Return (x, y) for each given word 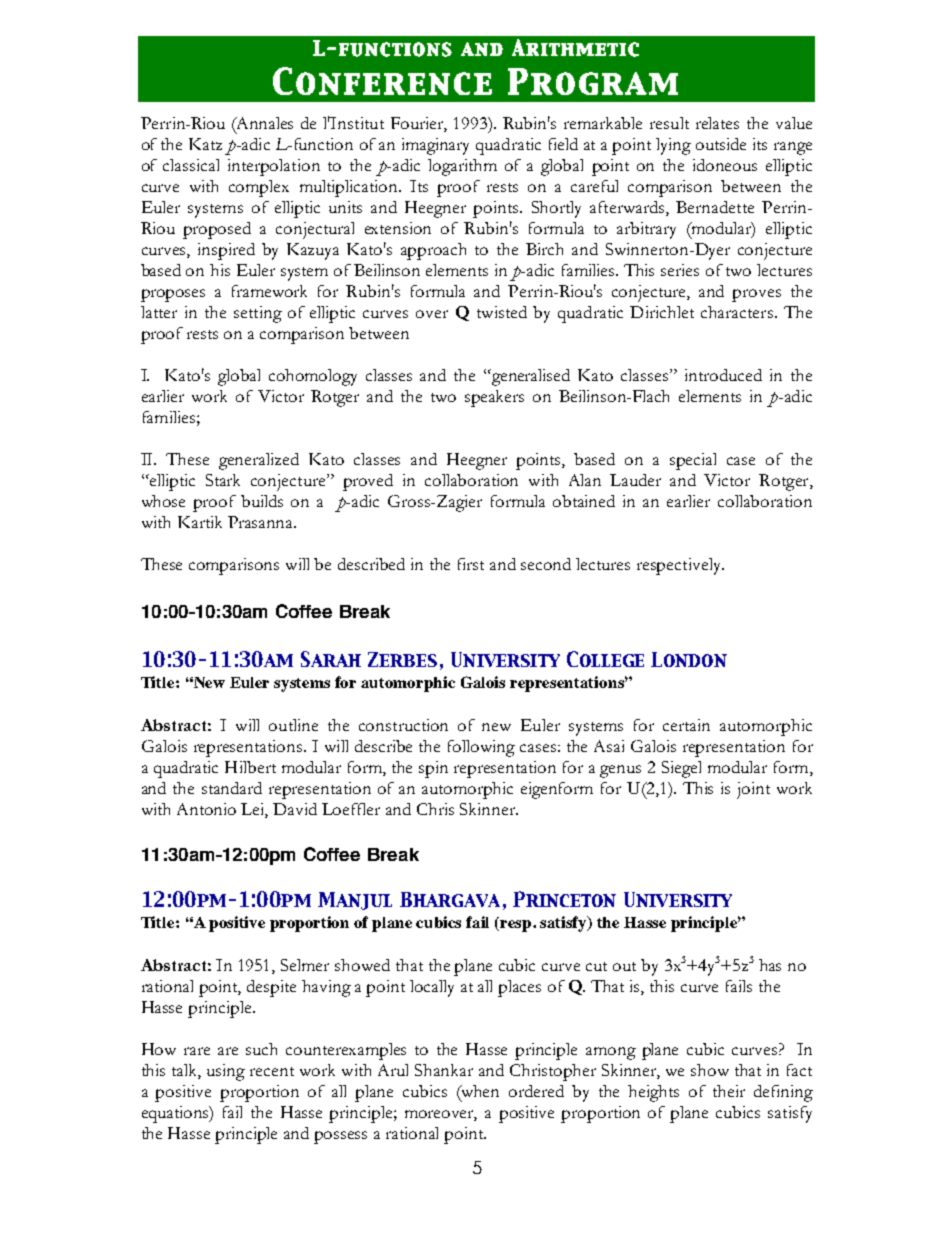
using (226, 1072)
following (481, 748)
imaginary (435, 146)
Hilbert (250, 767)
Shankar (444, 1070)
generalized (259, 461)
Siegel (681, 769)
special (693, 461)
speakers (494, 398)
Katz (205, 144)
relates (717, 123)
